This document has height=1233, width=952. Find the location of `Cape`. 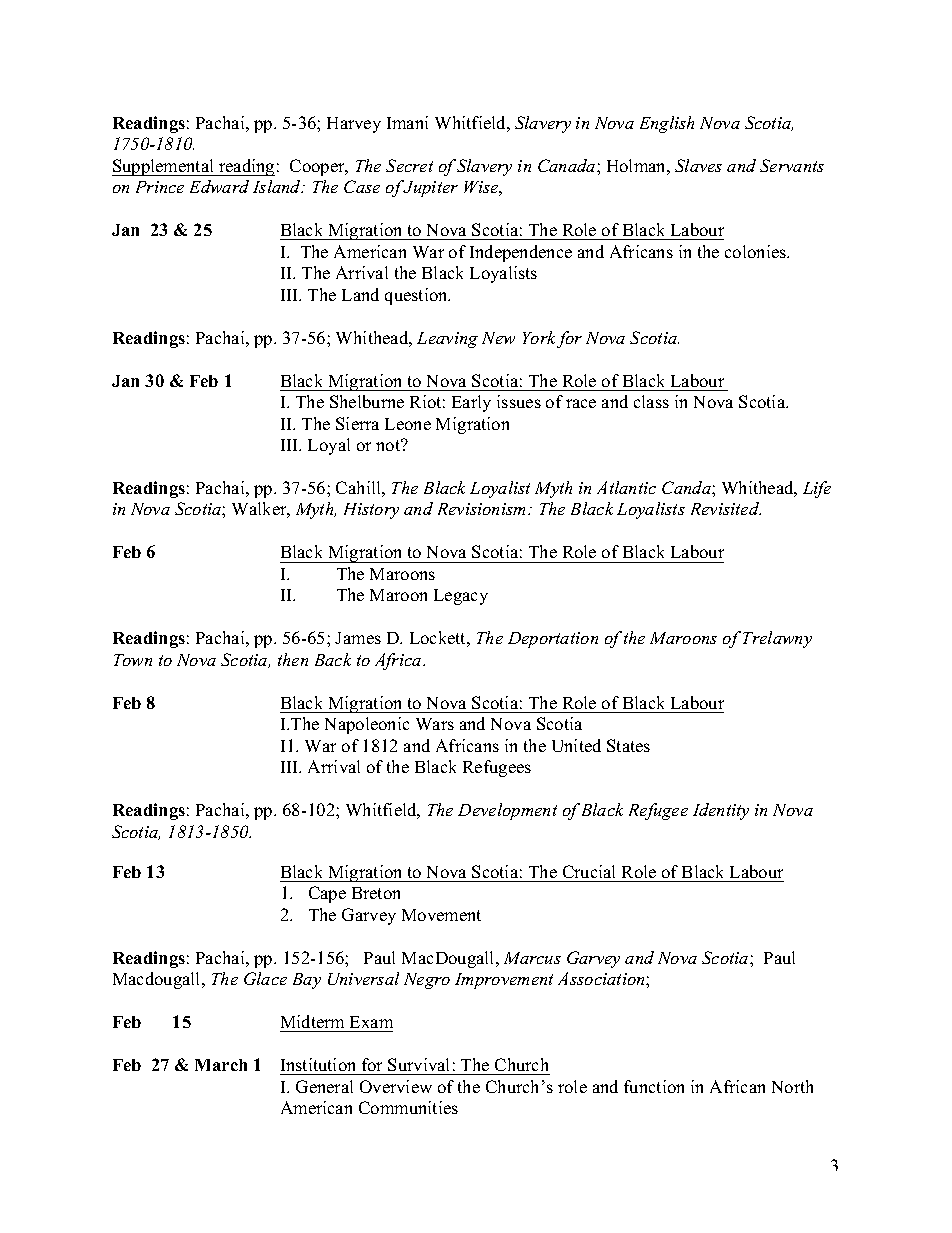

Cape is located at coordinates (327, 894).
